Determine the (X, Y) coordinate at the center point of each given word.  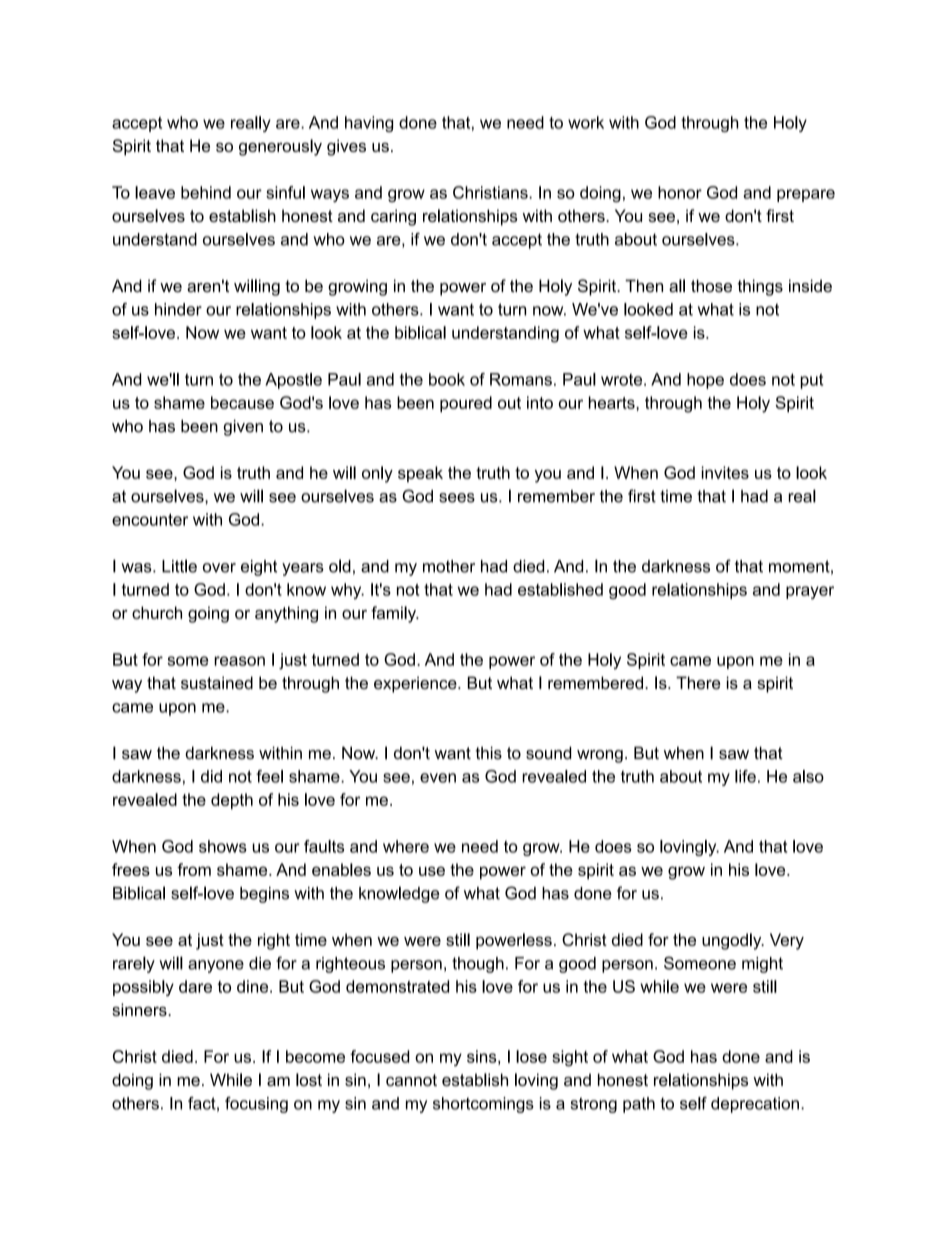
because (242, 402)
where (406, 846)
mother (449, 566)
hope (705, 381)
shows (223, 846)
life (745, 776)
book (447, 379)
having (369, 124)
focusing (256, 1105)
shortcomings (483, 1105)
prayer (810, 592)
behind (206, 192)
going (208, 614)
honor (680, 192)
